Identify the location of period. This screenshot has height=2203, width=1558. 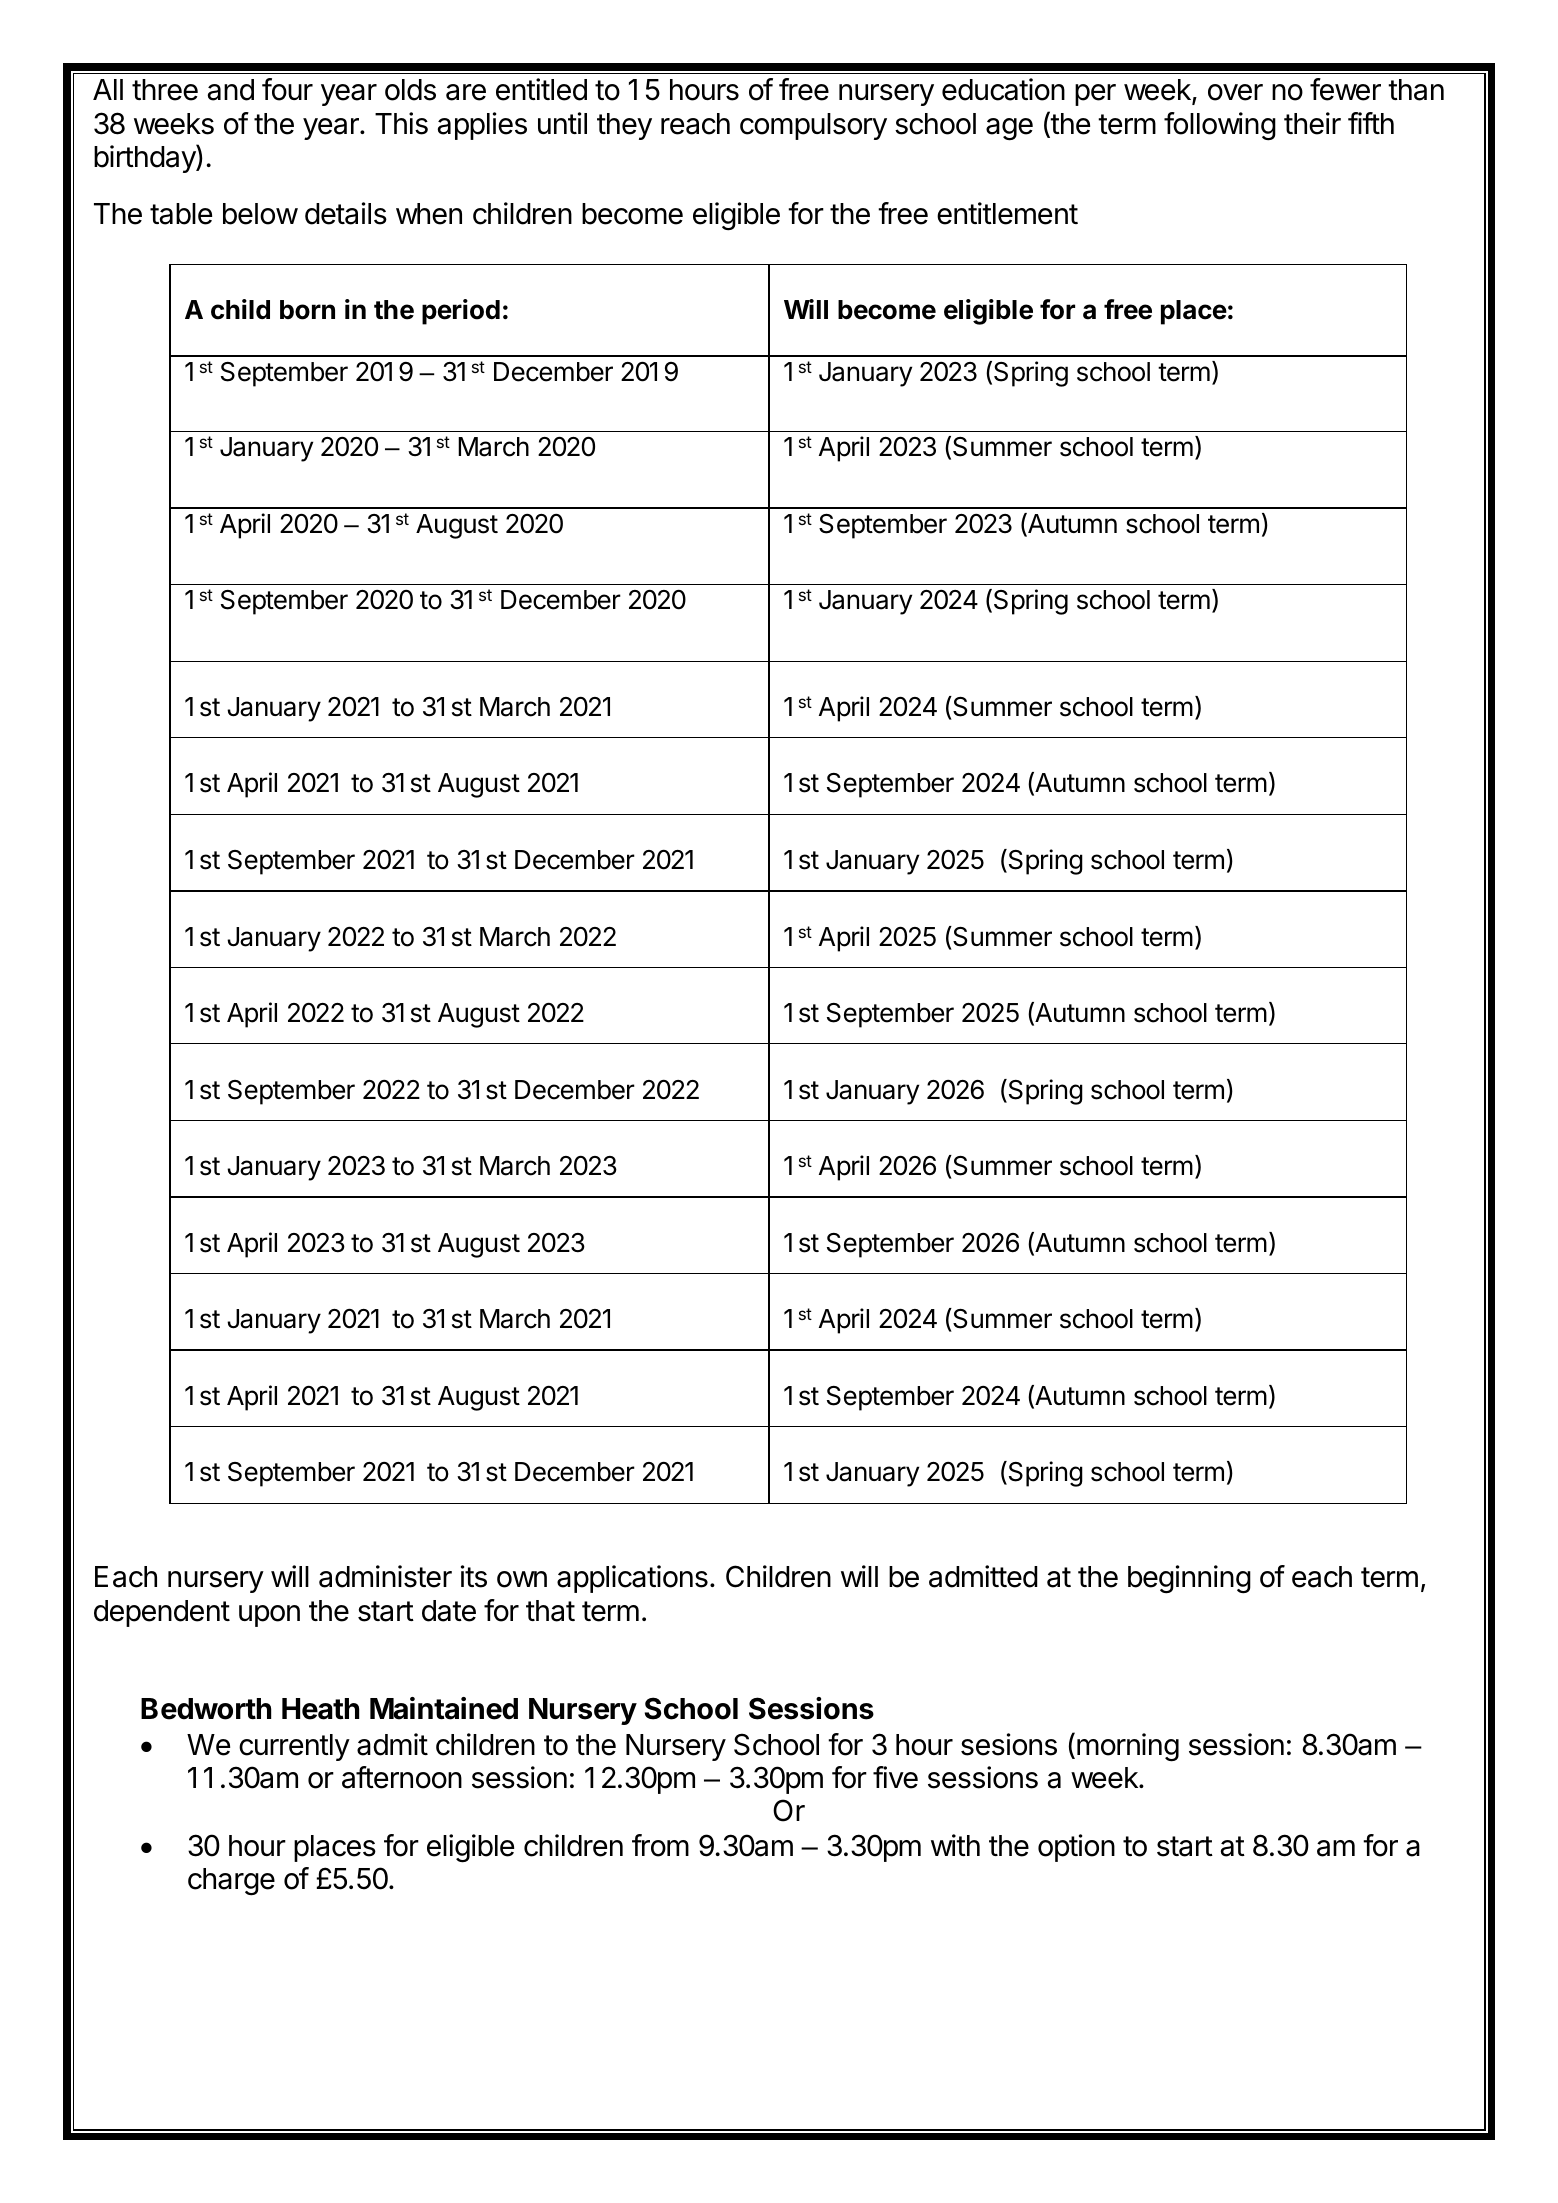
(461, 312).
